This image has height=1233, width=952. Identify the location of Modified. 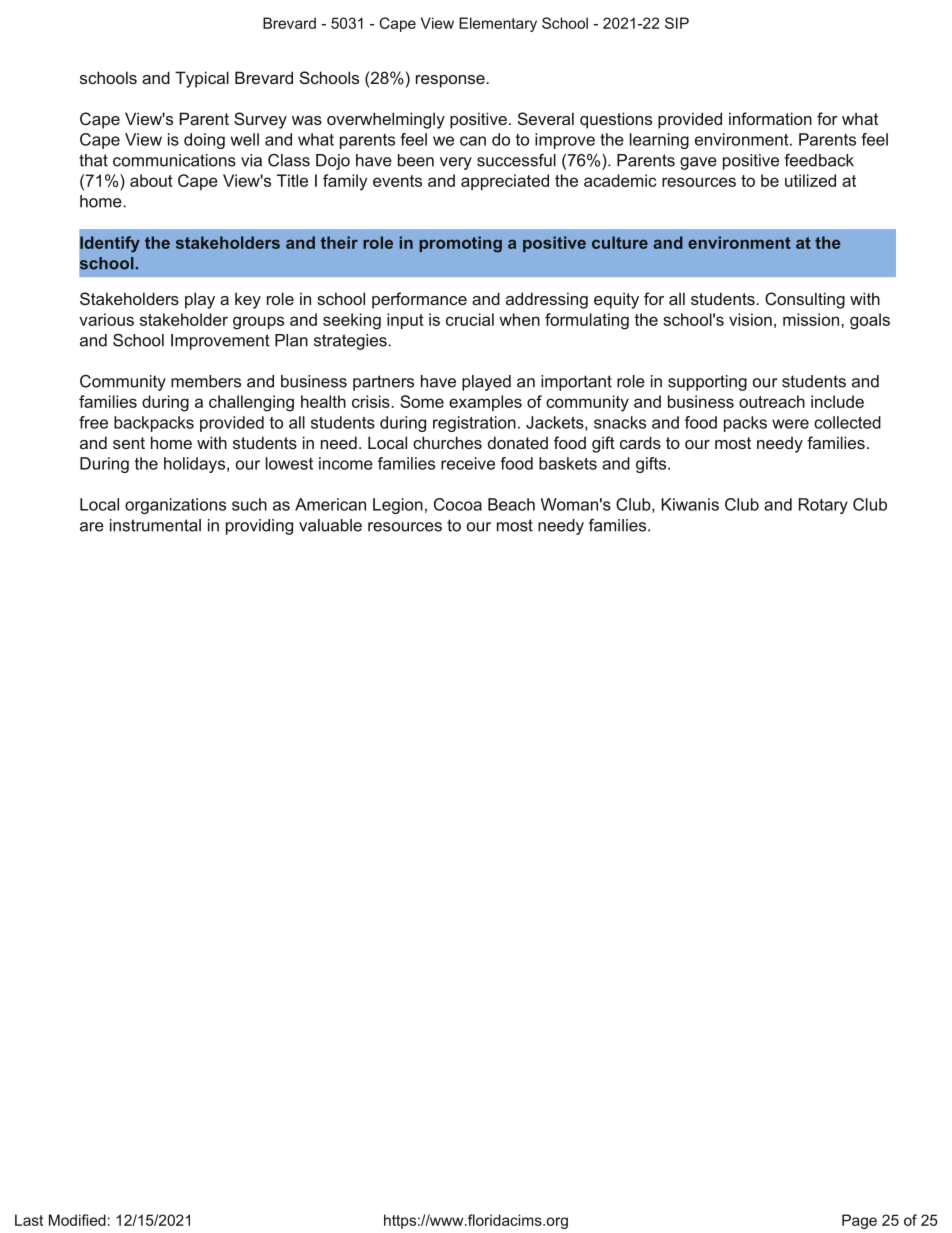
(77, 1220).
